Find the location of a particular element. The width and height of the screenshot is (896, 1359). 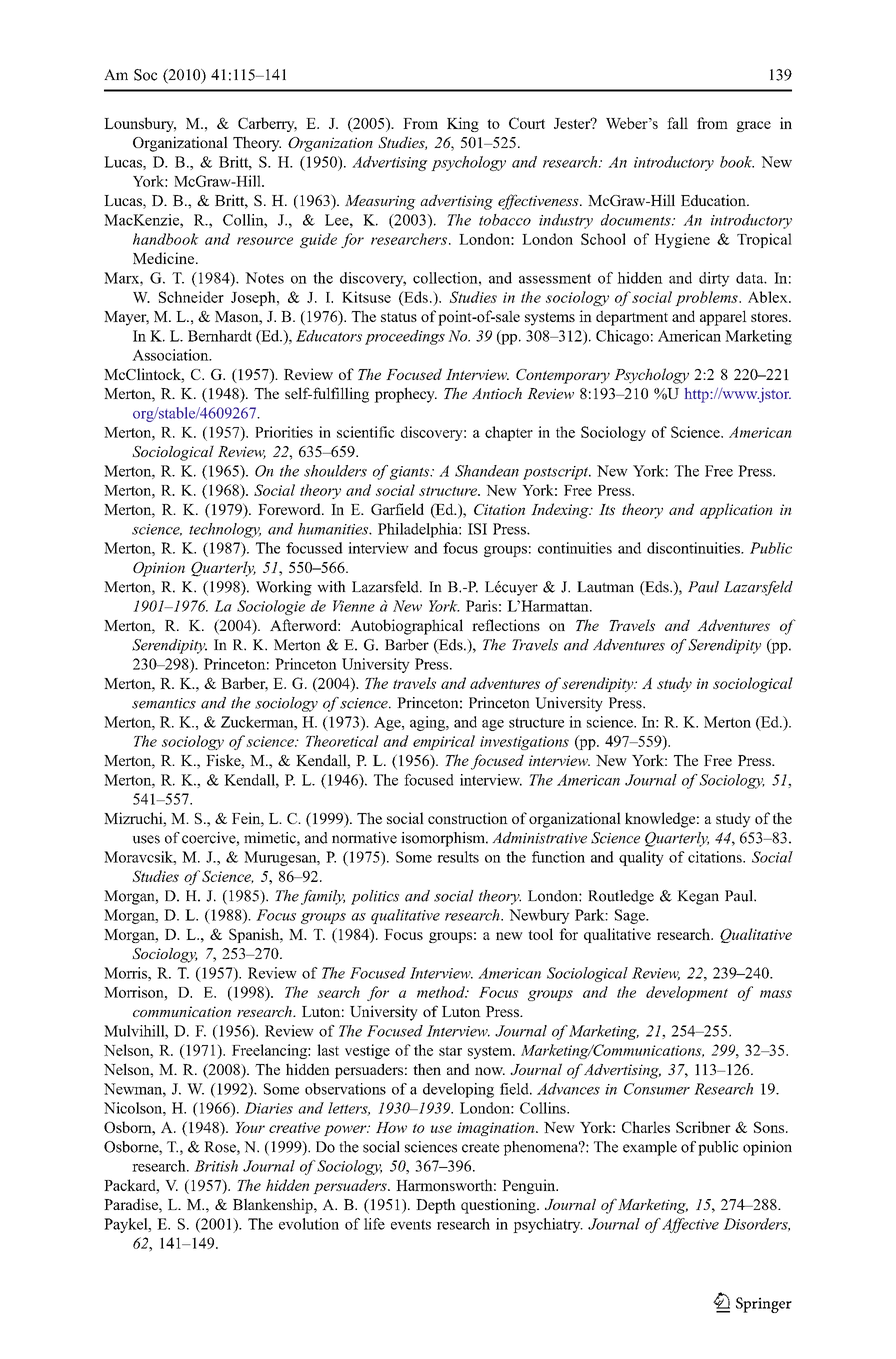

quality is located at coordinates (641, 858).
